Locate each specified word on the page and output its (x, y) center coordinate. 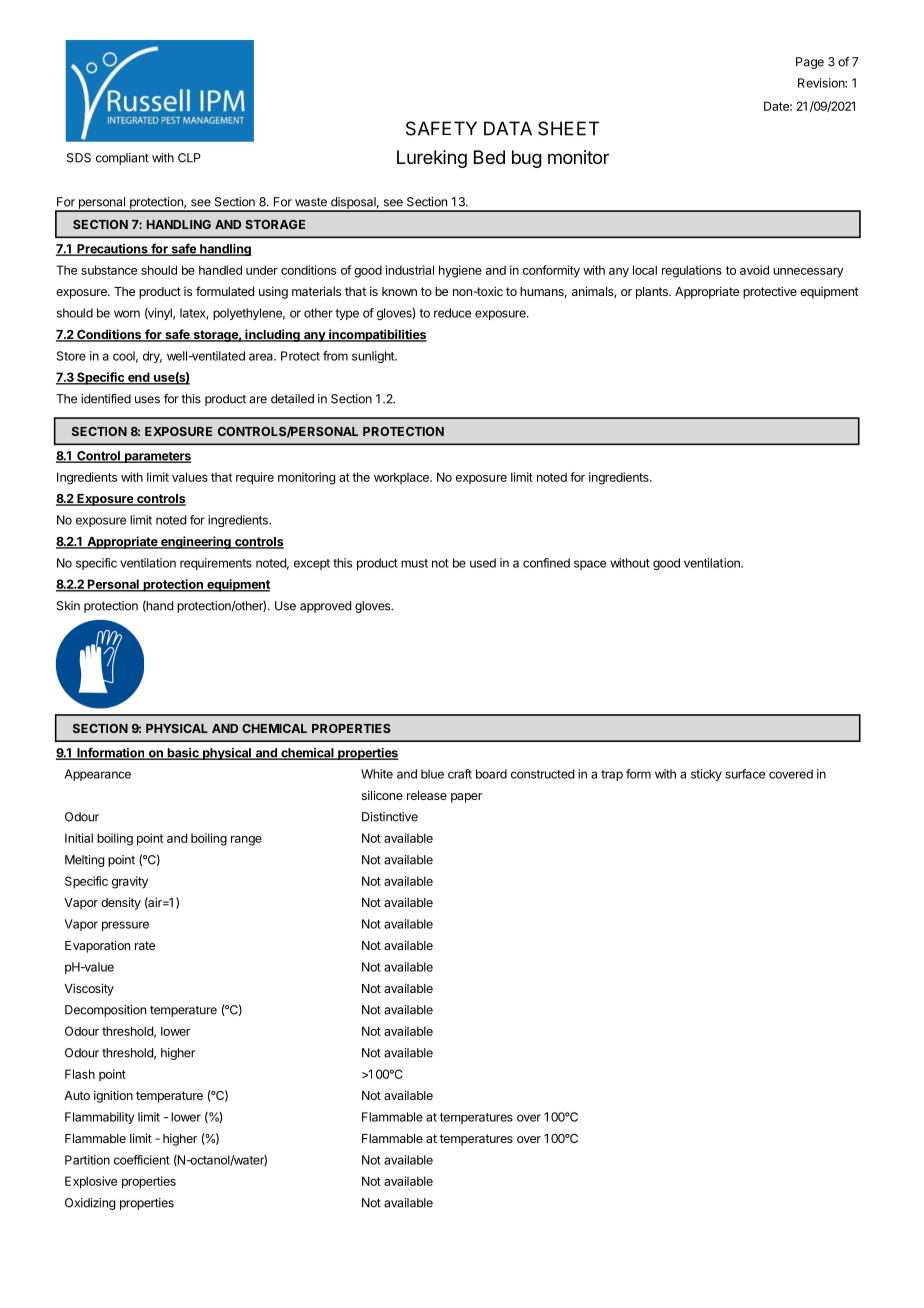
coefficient (142, 1160)
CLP (189, 158)
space (590, 565)
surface (745, 774)
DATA (508, 128)
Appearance (98, 775)
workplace (402, 478)
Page (810, 63)
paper (466, 798)
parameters (157, 457)
